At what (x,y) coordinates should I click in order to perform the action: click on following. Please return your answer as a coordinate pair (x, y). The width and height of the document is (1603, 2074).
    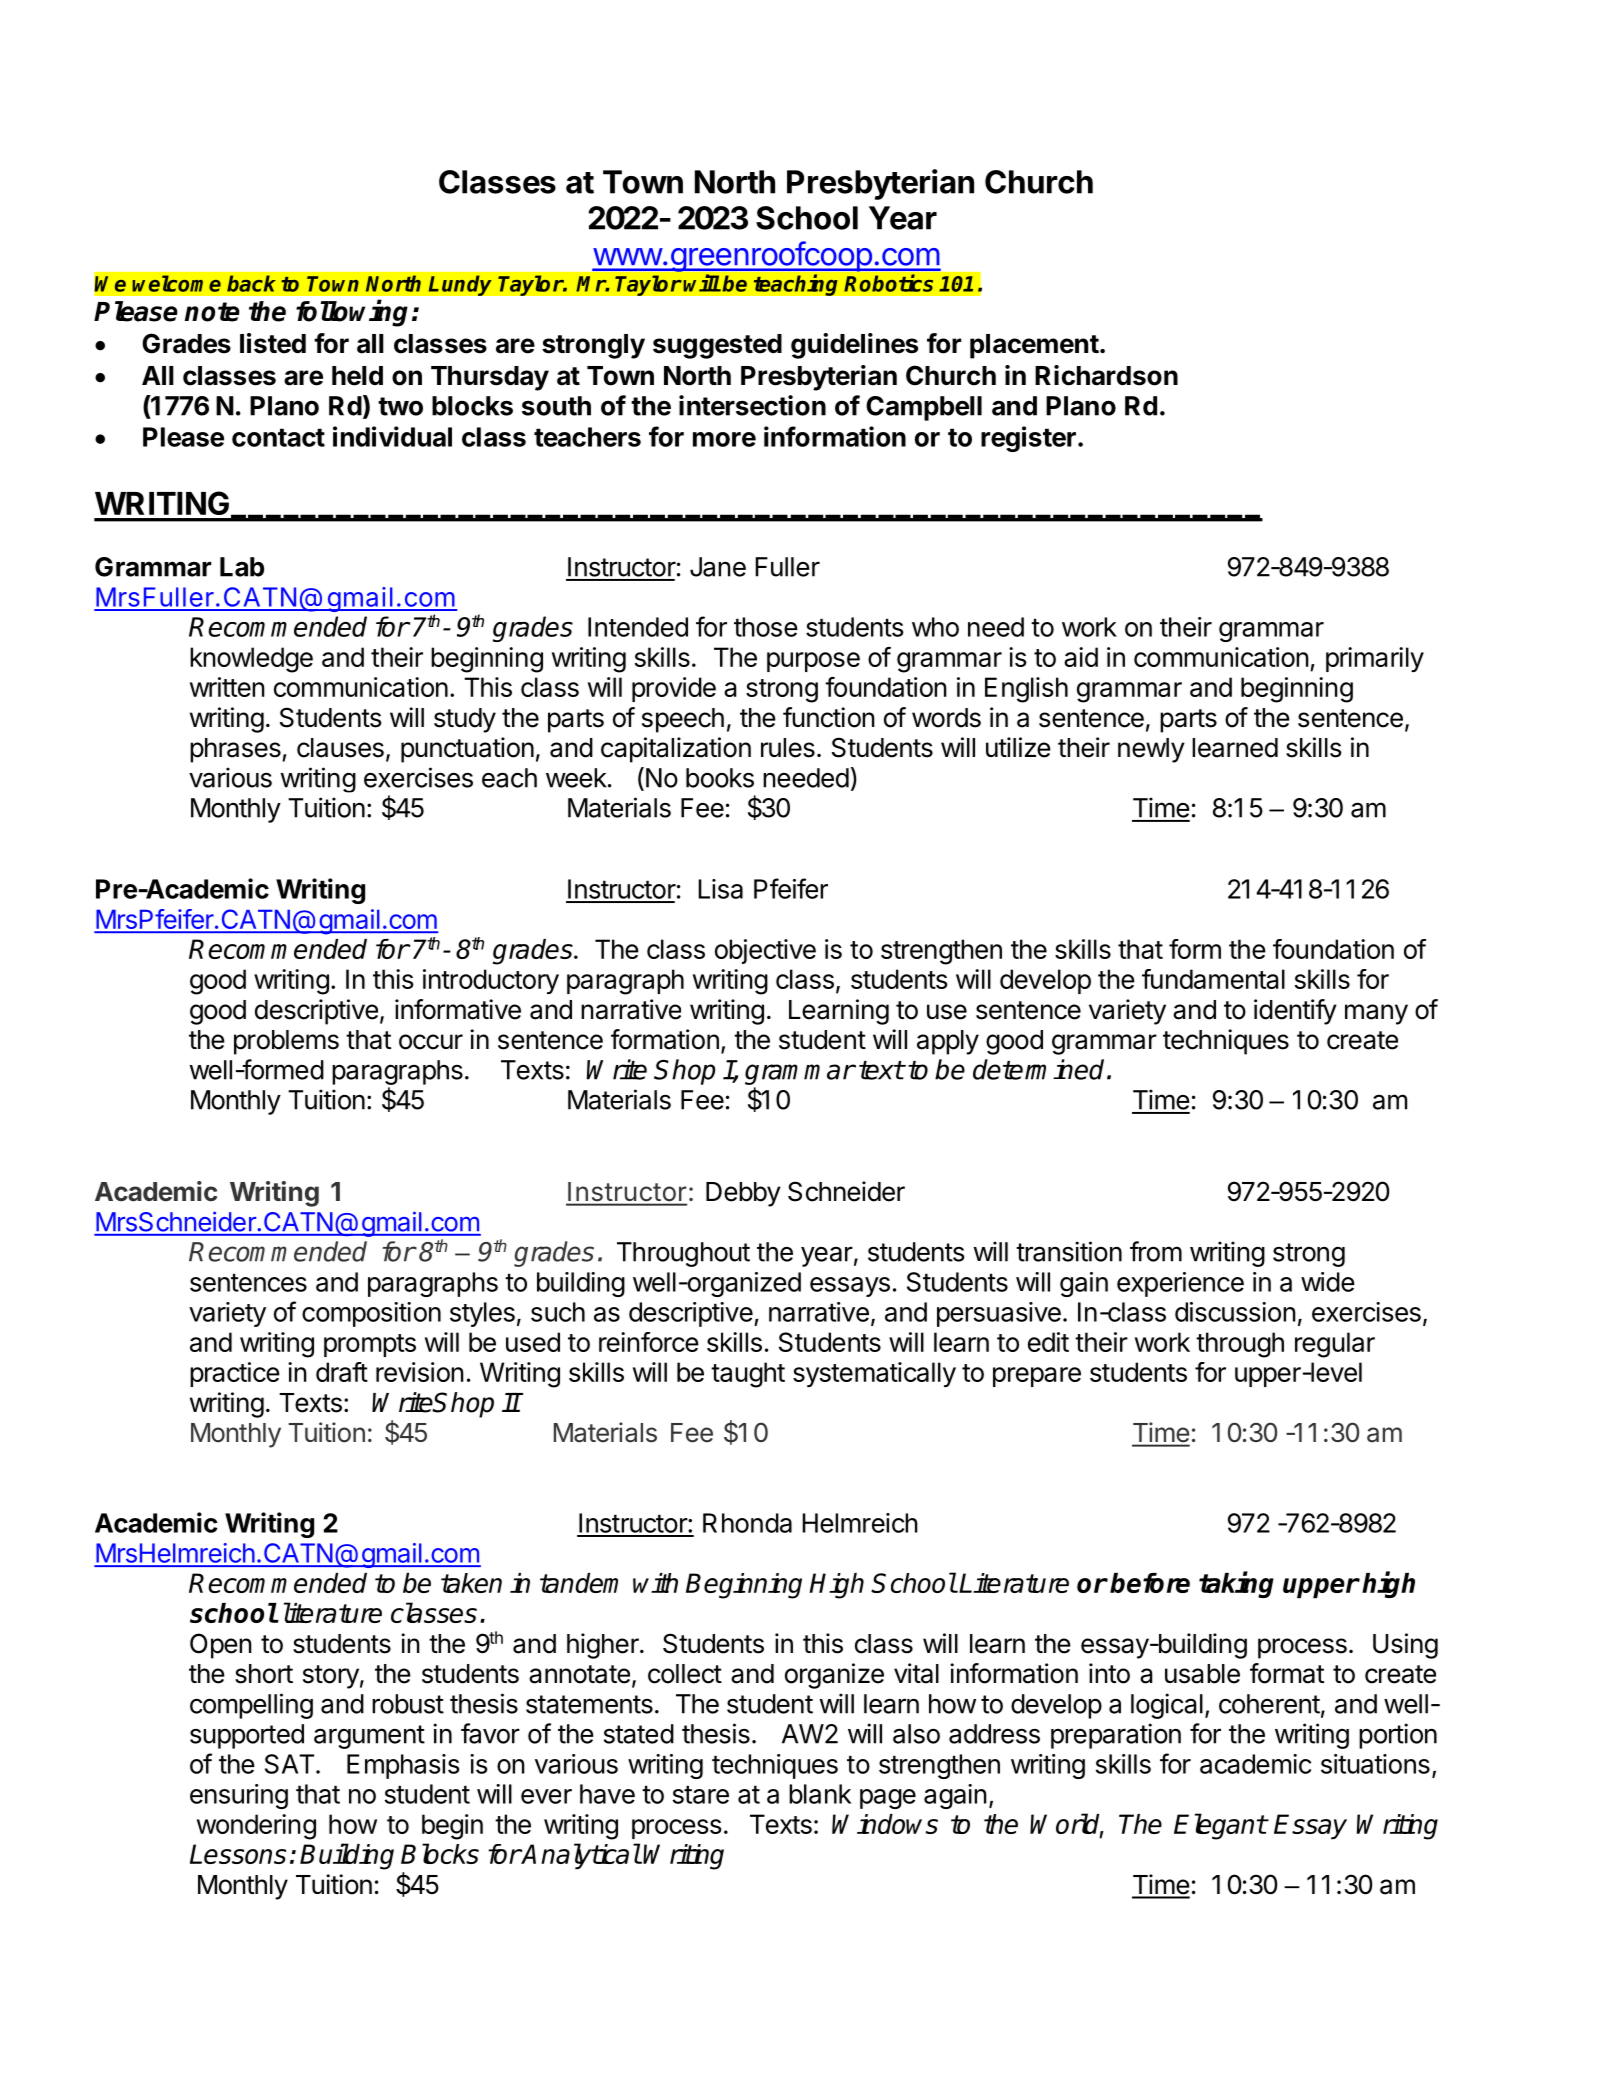
    Looking at the image, I should click on (352, 313).
